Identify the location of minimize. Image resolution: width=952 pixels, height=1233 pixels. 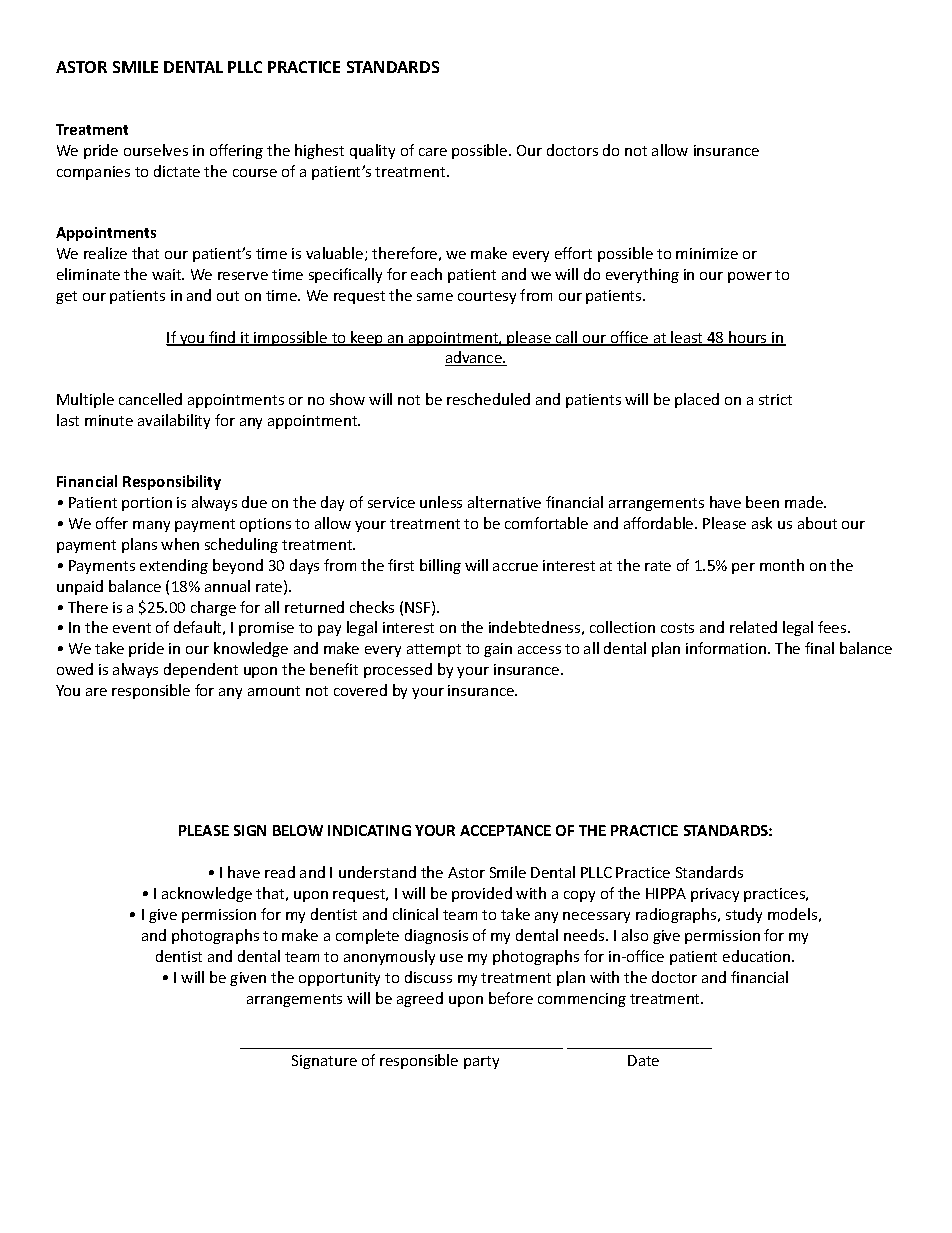
(707, 253).
